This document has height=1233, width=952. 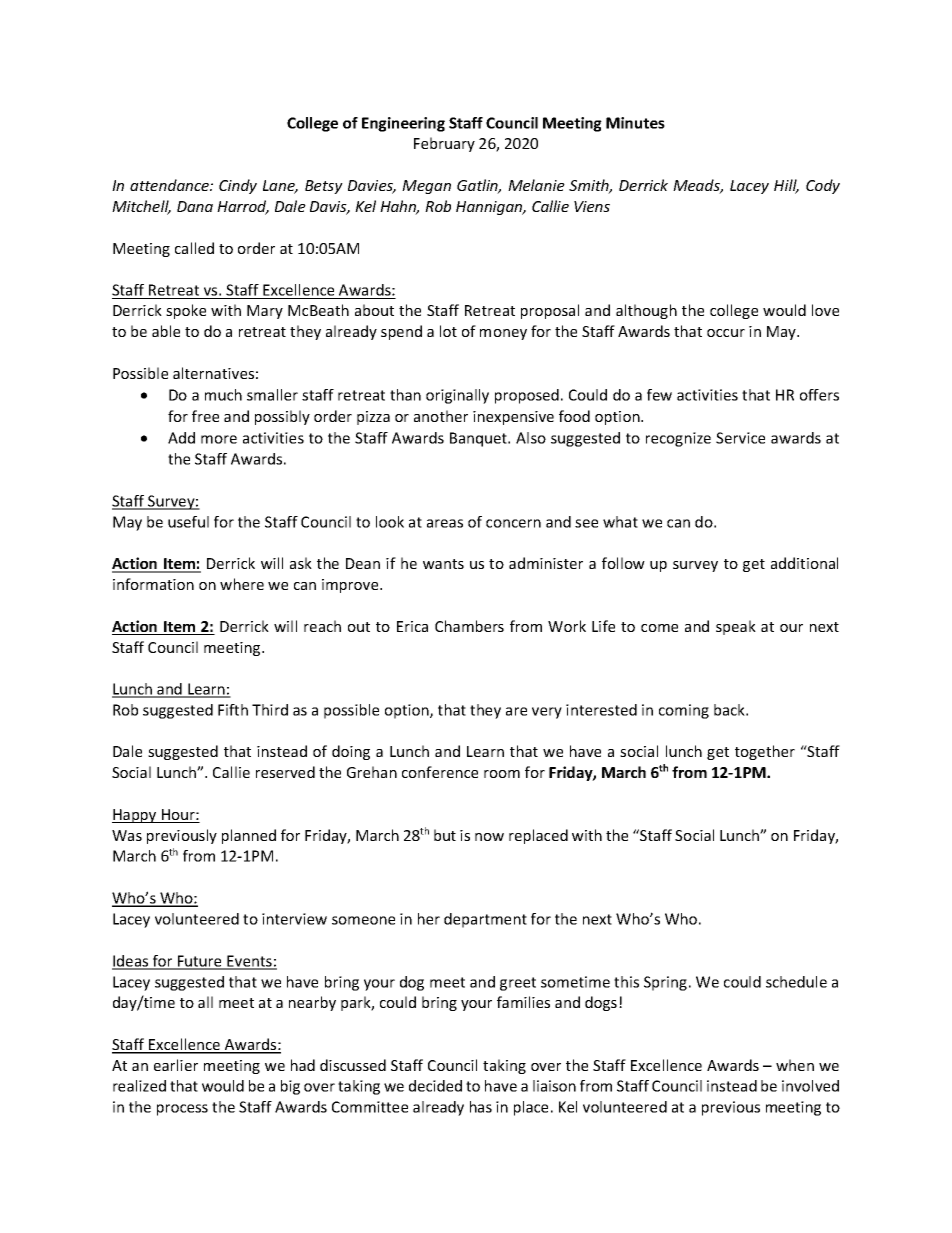 What do you see at coordinates (469, 626) in the document?
I see `Chambers` at bounding box center [469, 626].
